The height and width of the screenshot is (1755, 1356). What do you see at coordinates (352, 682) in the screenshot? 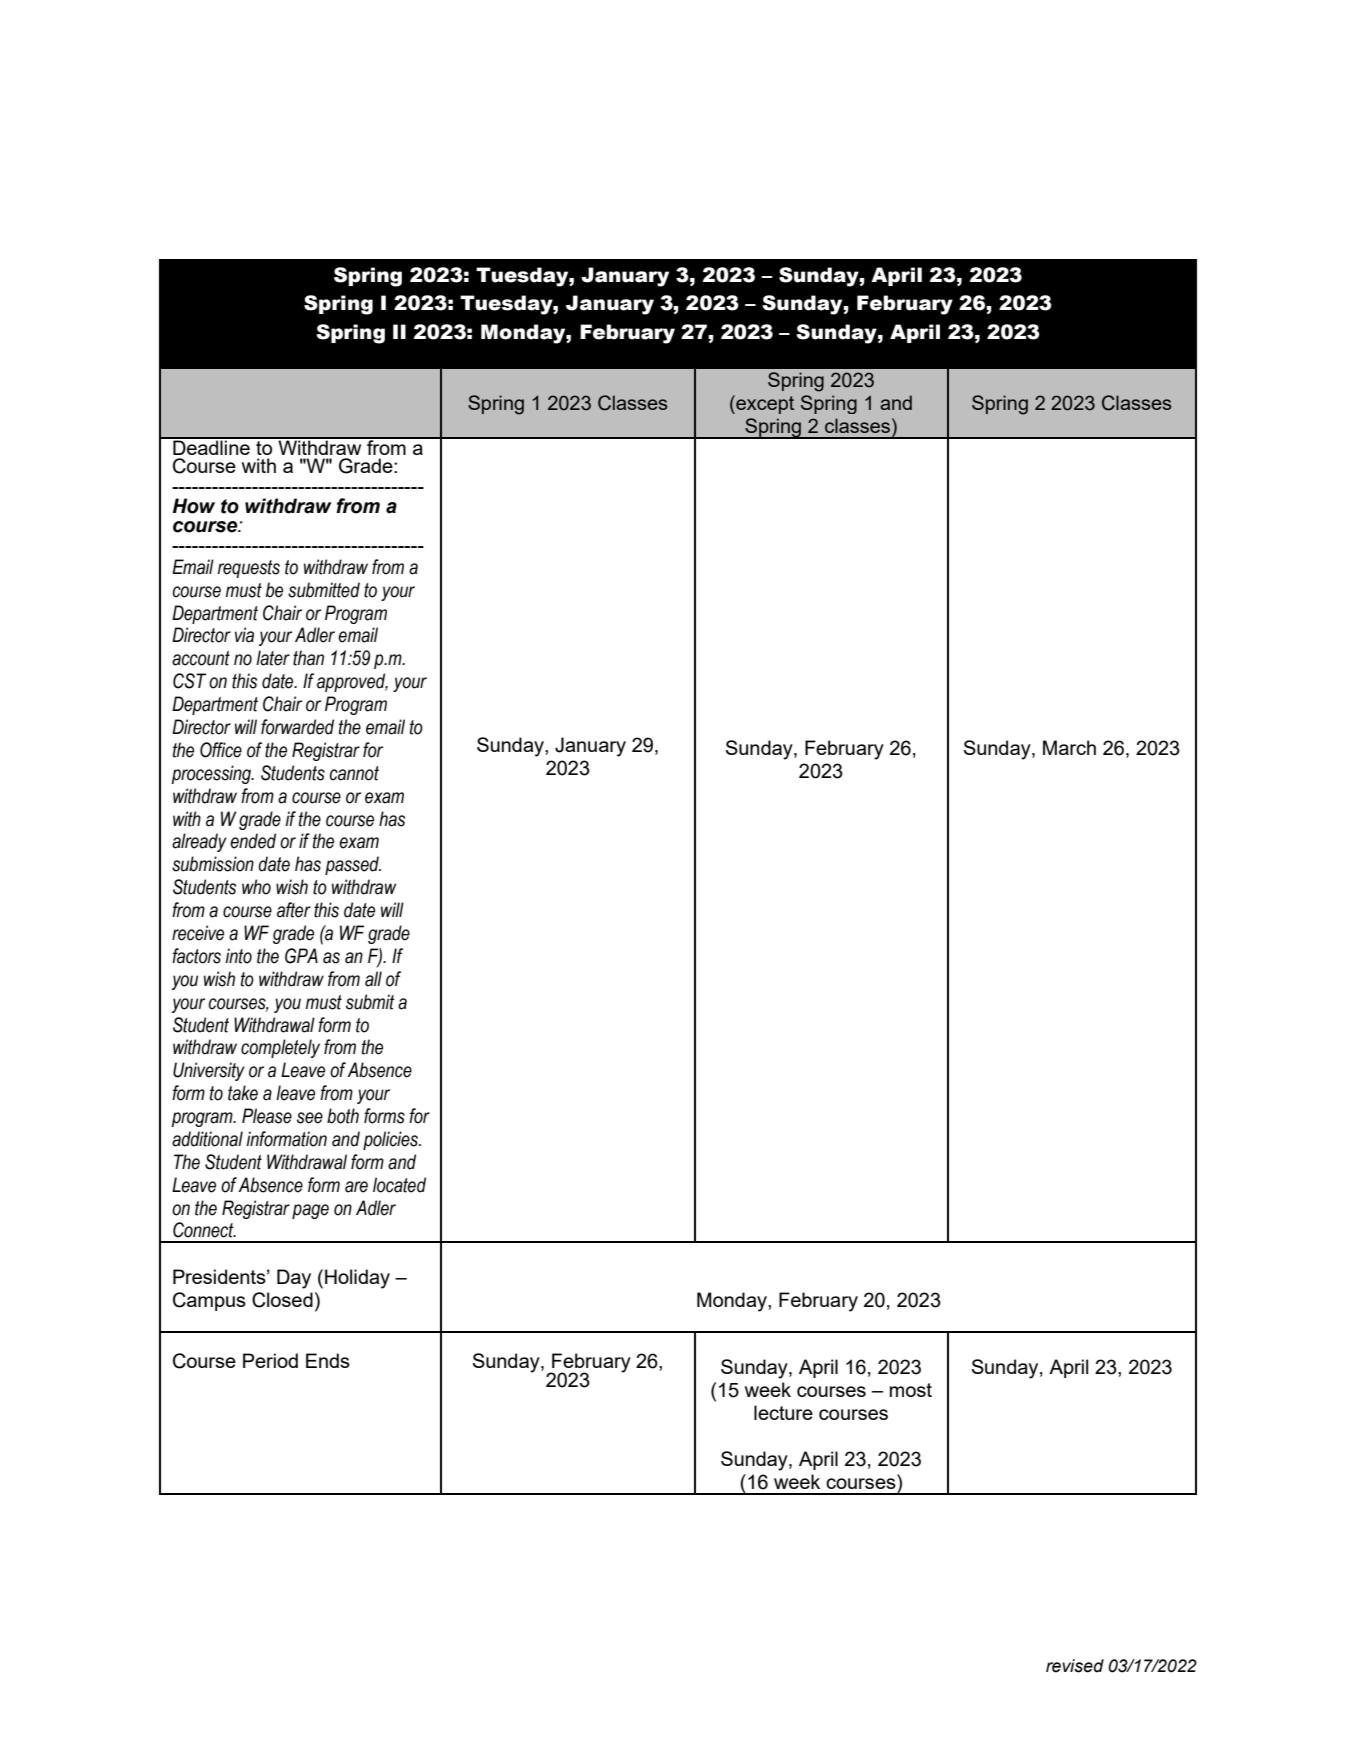
I see `approved` at bounding box center [352, 682].
